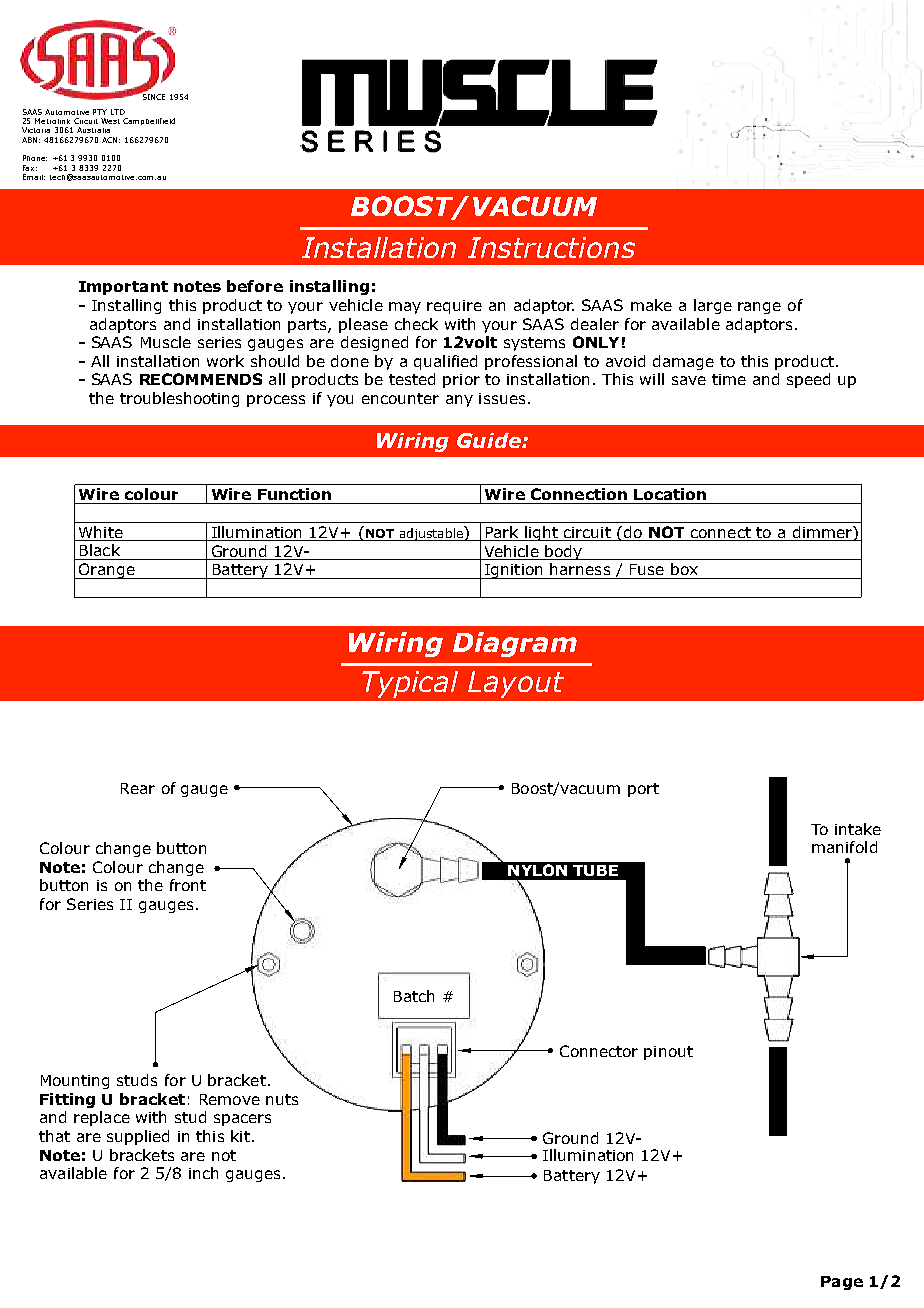 The width and height of the document is (924, 1308). What do you see at coordinates (138, 788) in the document?
I see `Rear` at bounding box center [138, 788].
